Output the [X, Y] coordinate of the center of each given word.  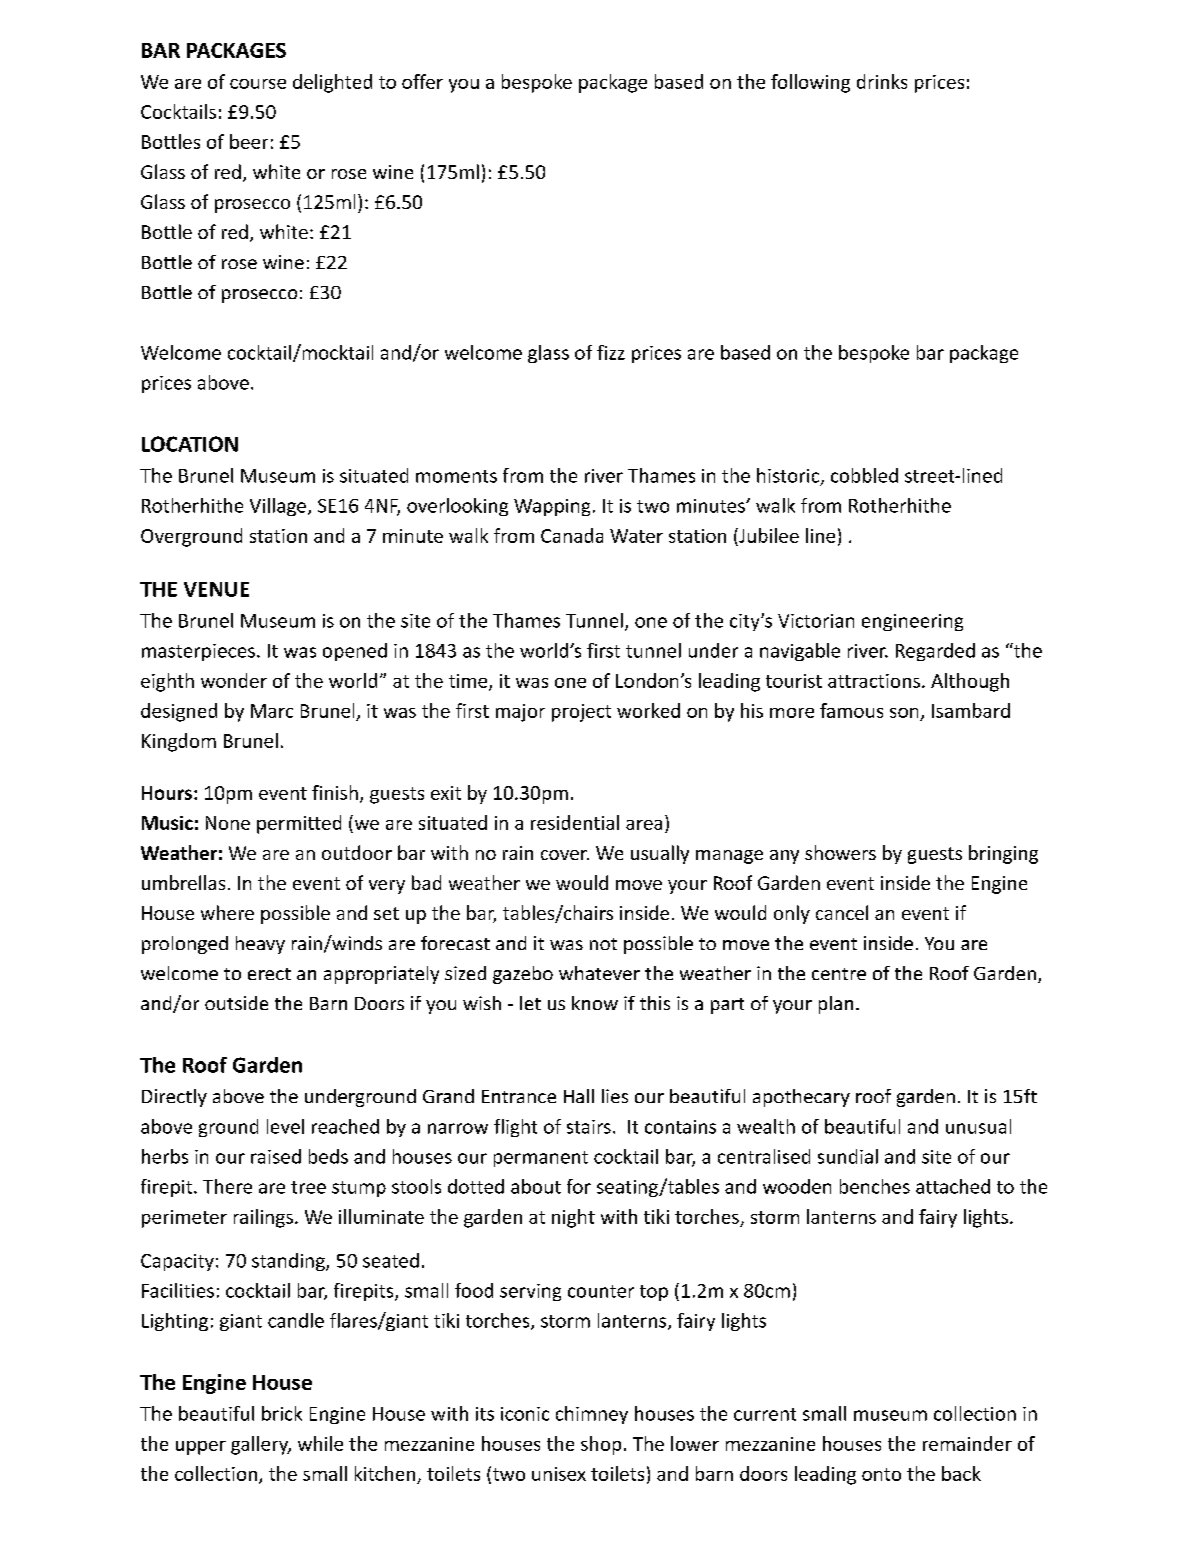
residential [575, 822]
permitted [299, 824]
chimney [592, 1415]
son [904, 713]
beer [249, 141]
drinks [882, 81]
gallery [261, 1445]
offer [422, 81]
